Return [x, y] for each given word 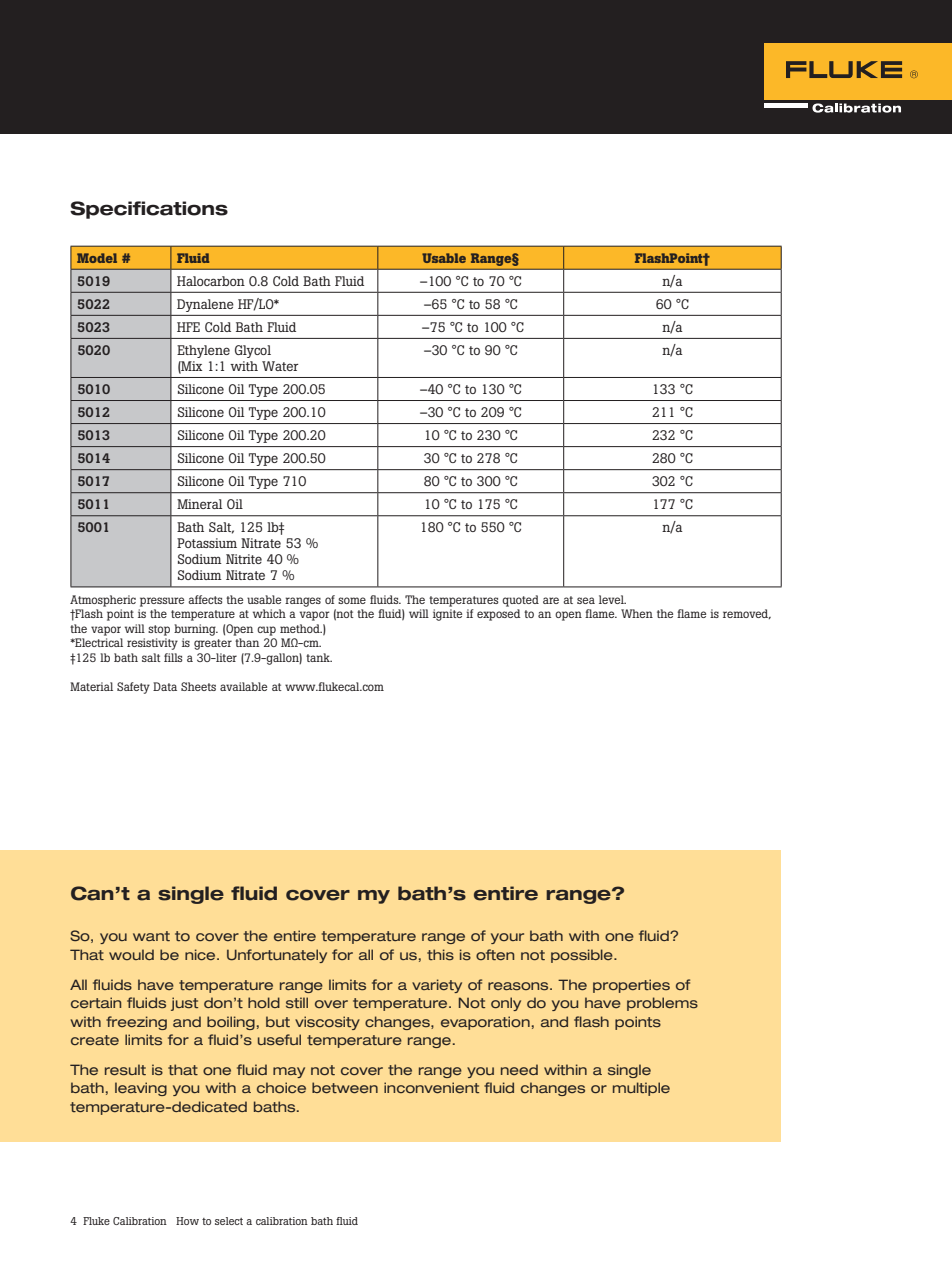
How [187, 1221]
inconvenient [431, 1087]
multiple [641, 1089]
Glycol [253, 351]
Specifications [149, 210]
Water [280, 366]
